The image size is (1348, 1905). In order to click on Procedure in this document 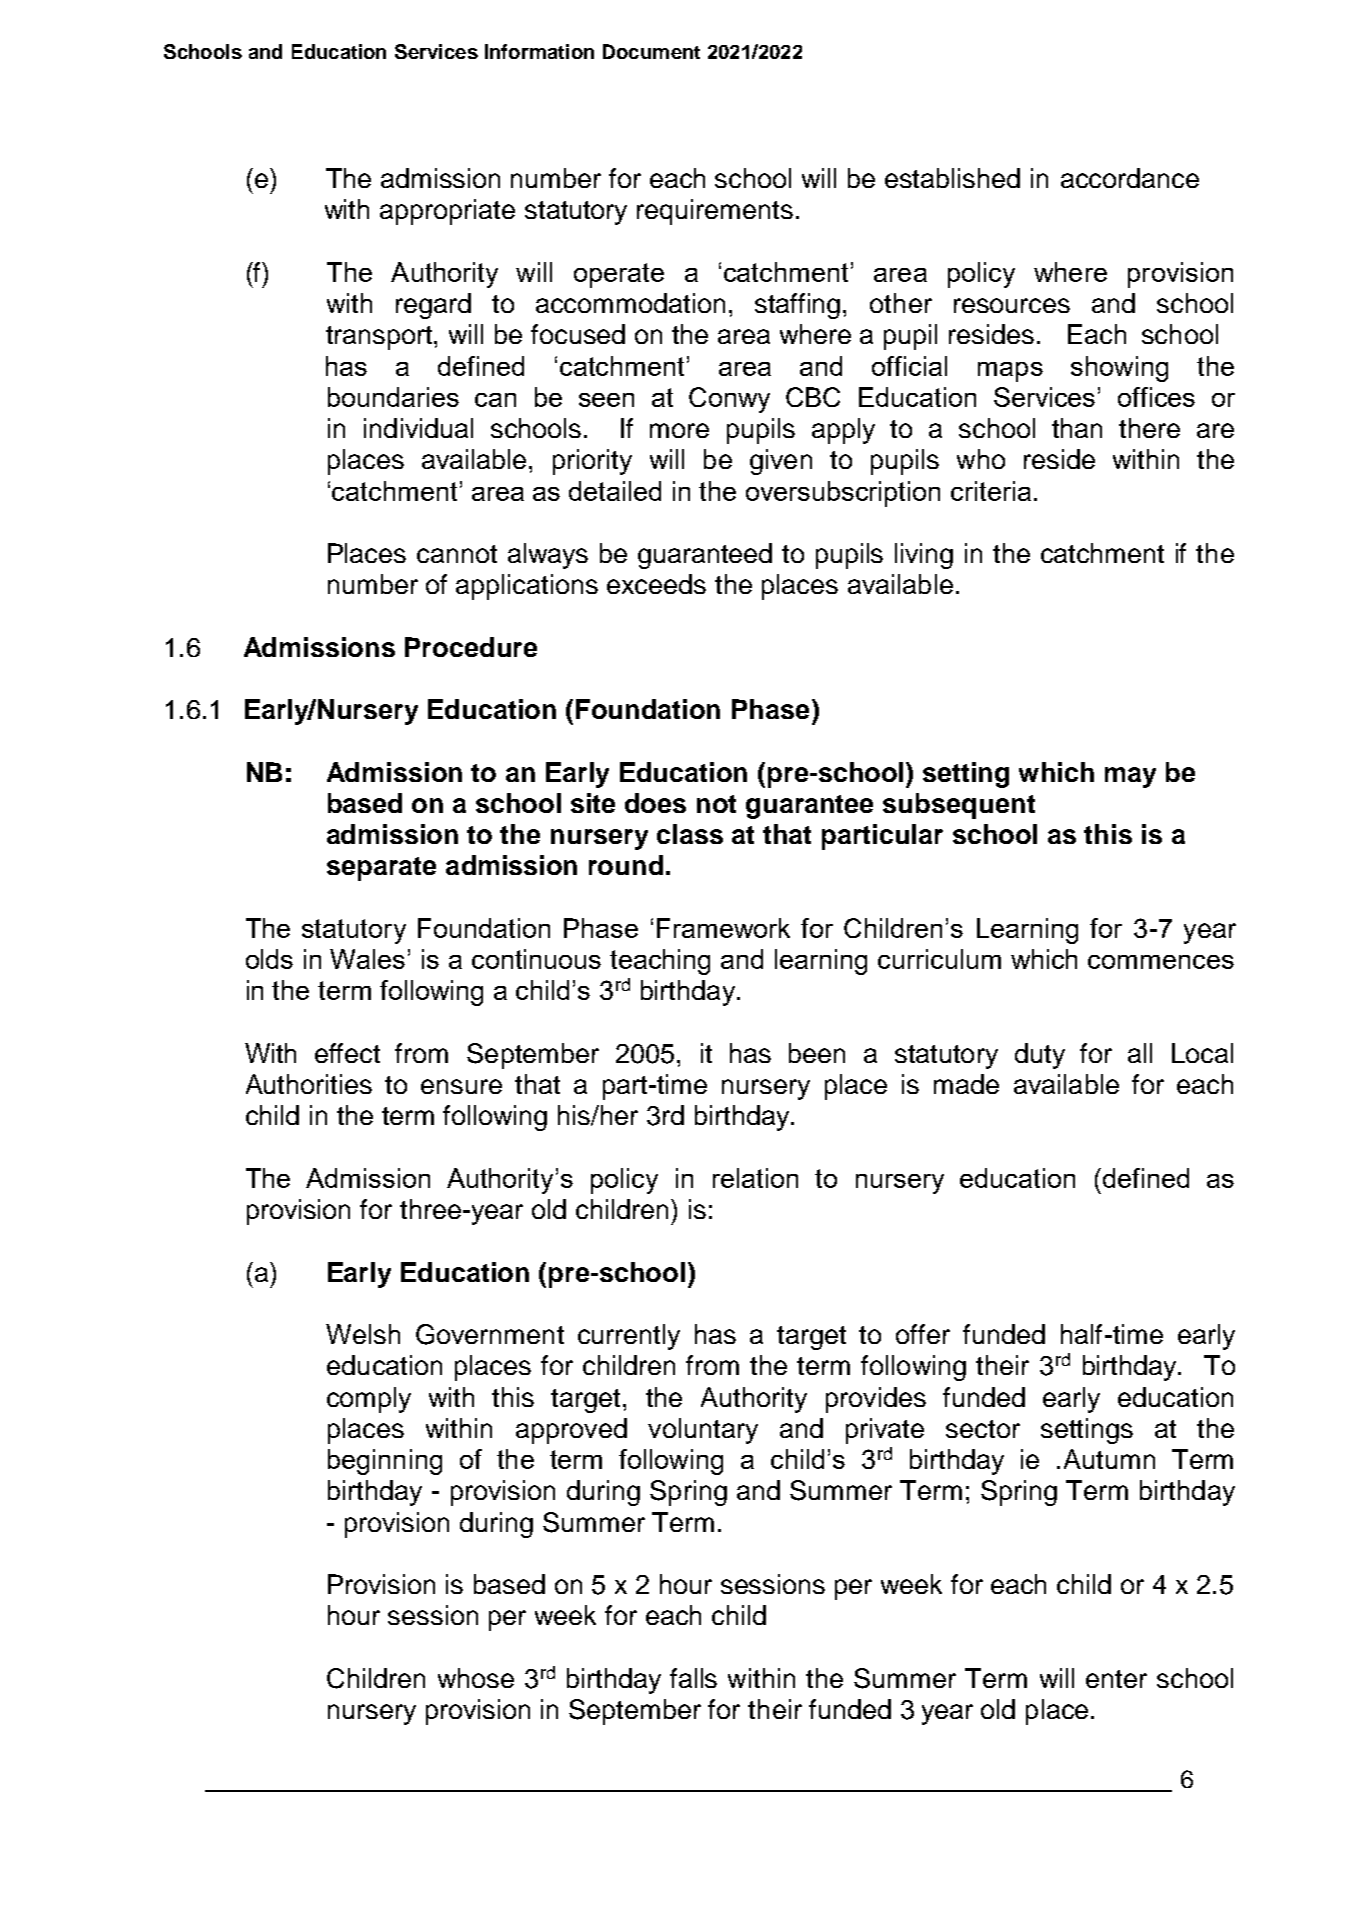, I will do `click(471, 647)`.
